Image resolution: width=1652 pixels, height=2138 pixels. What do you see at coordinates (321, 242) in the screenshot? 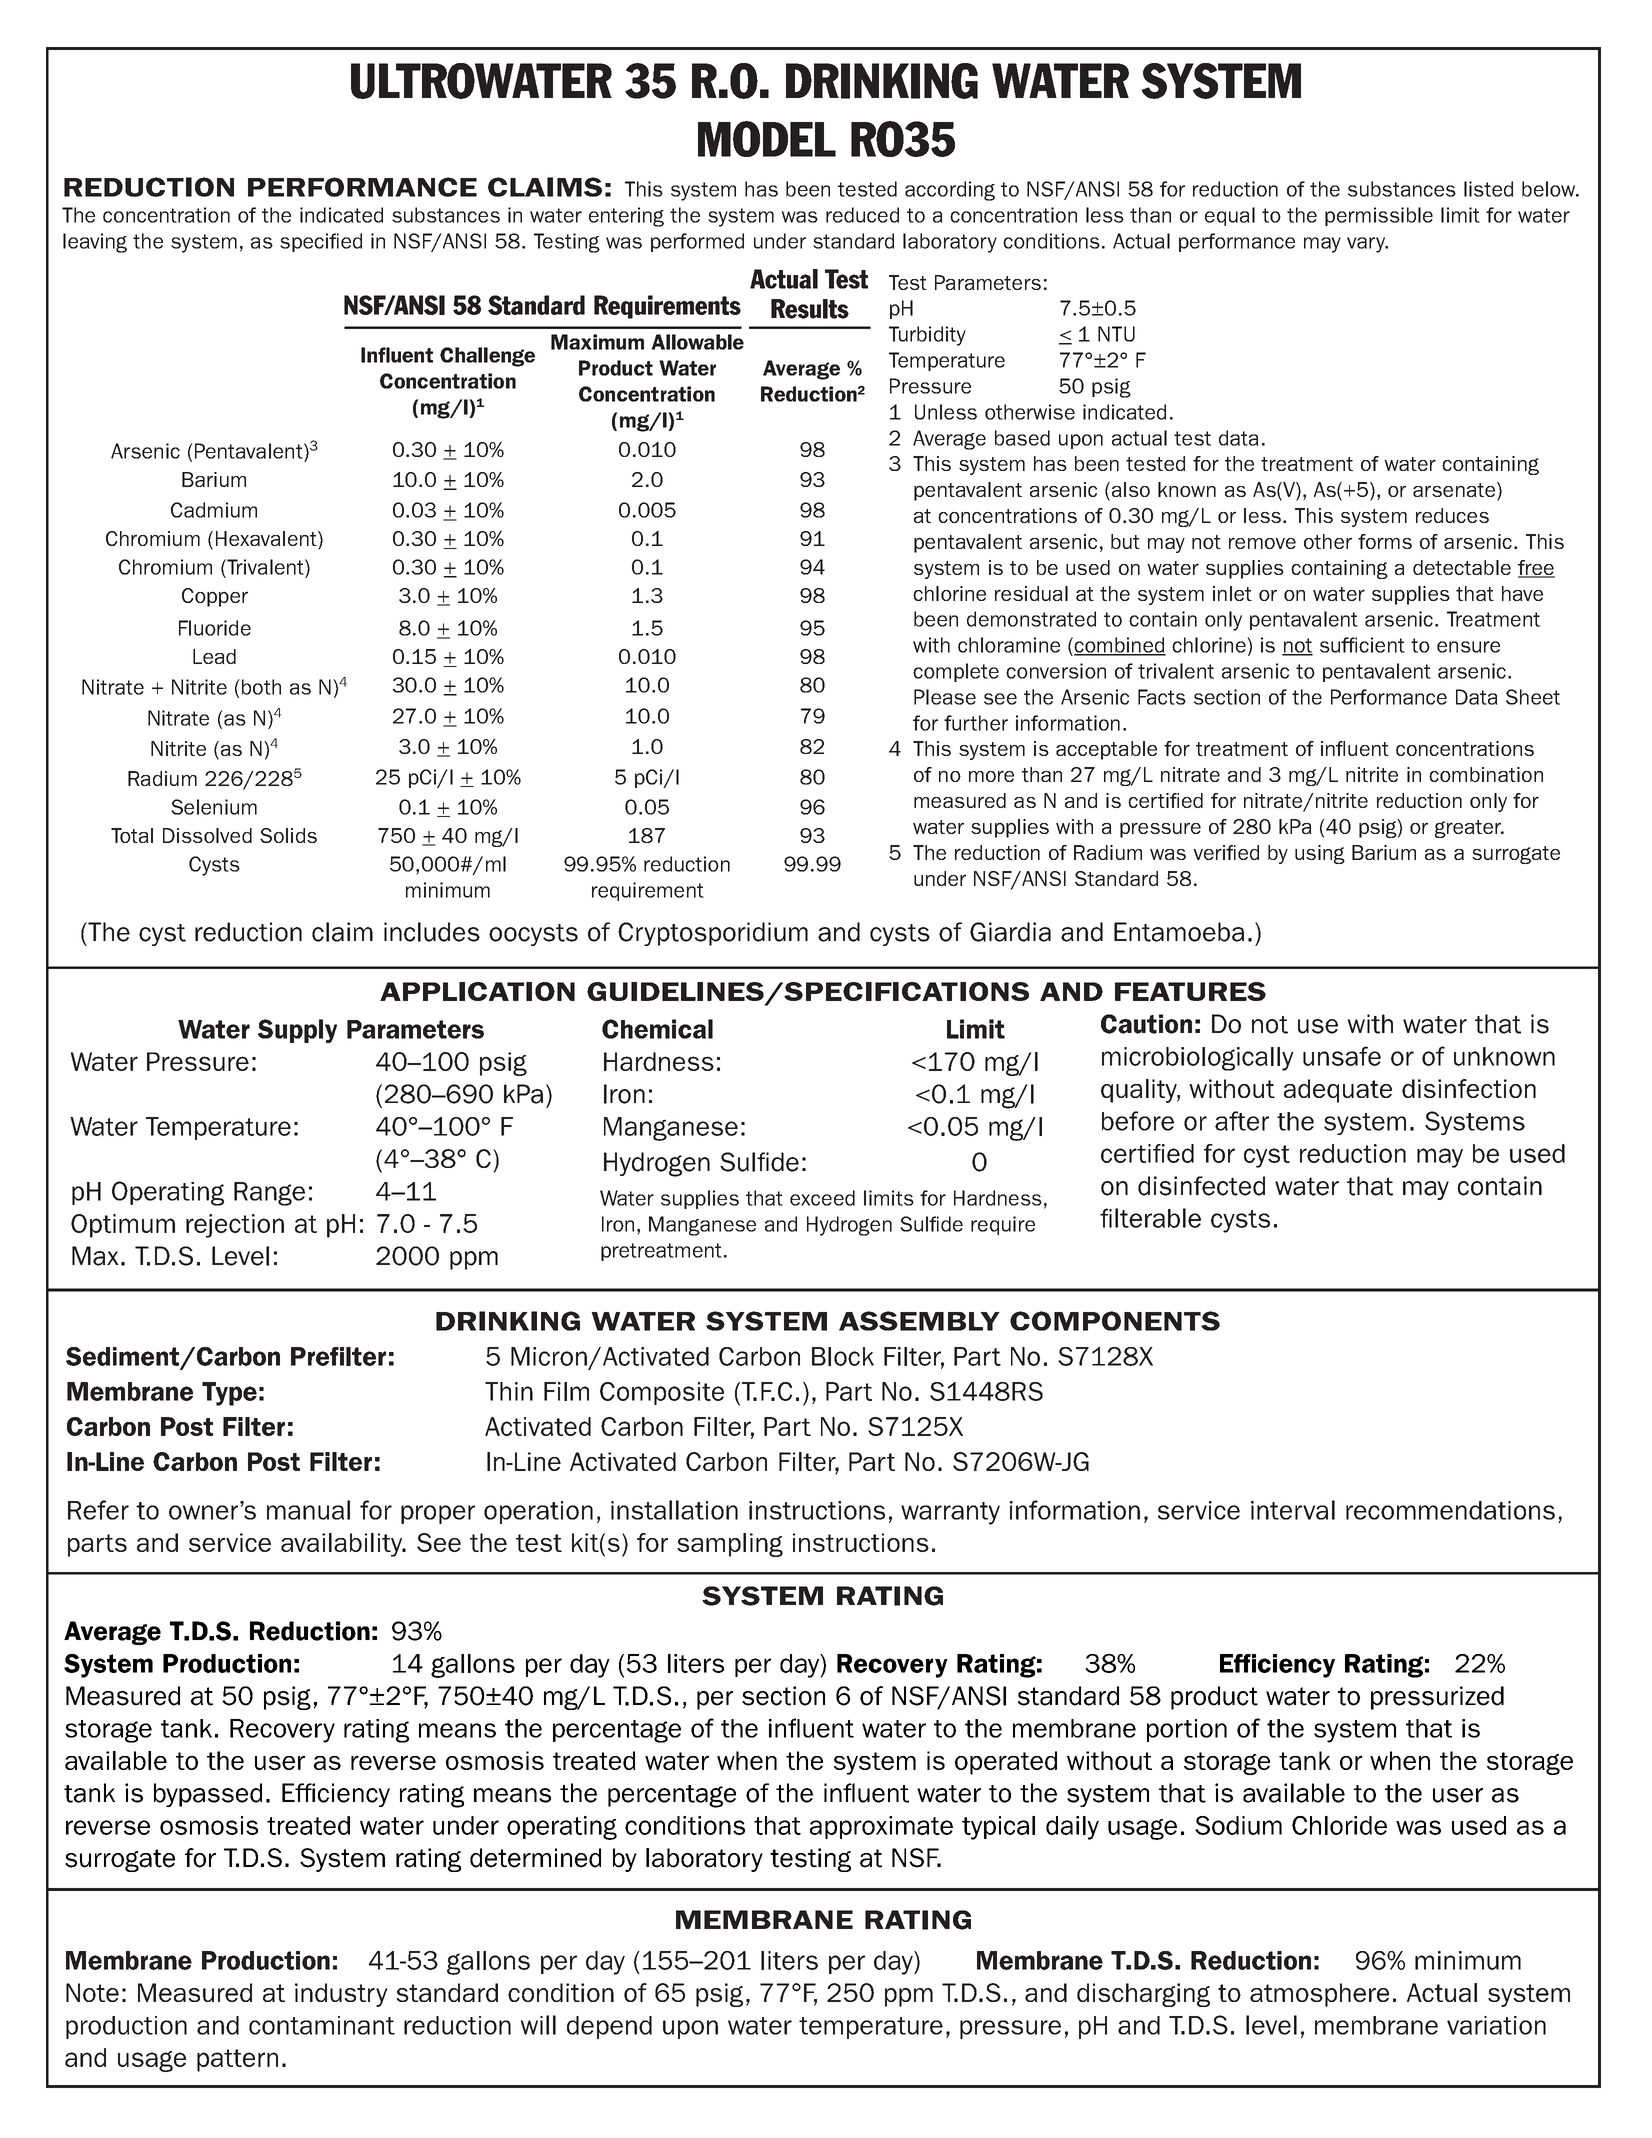
I see `specified` at bounding box center [321, 242].
